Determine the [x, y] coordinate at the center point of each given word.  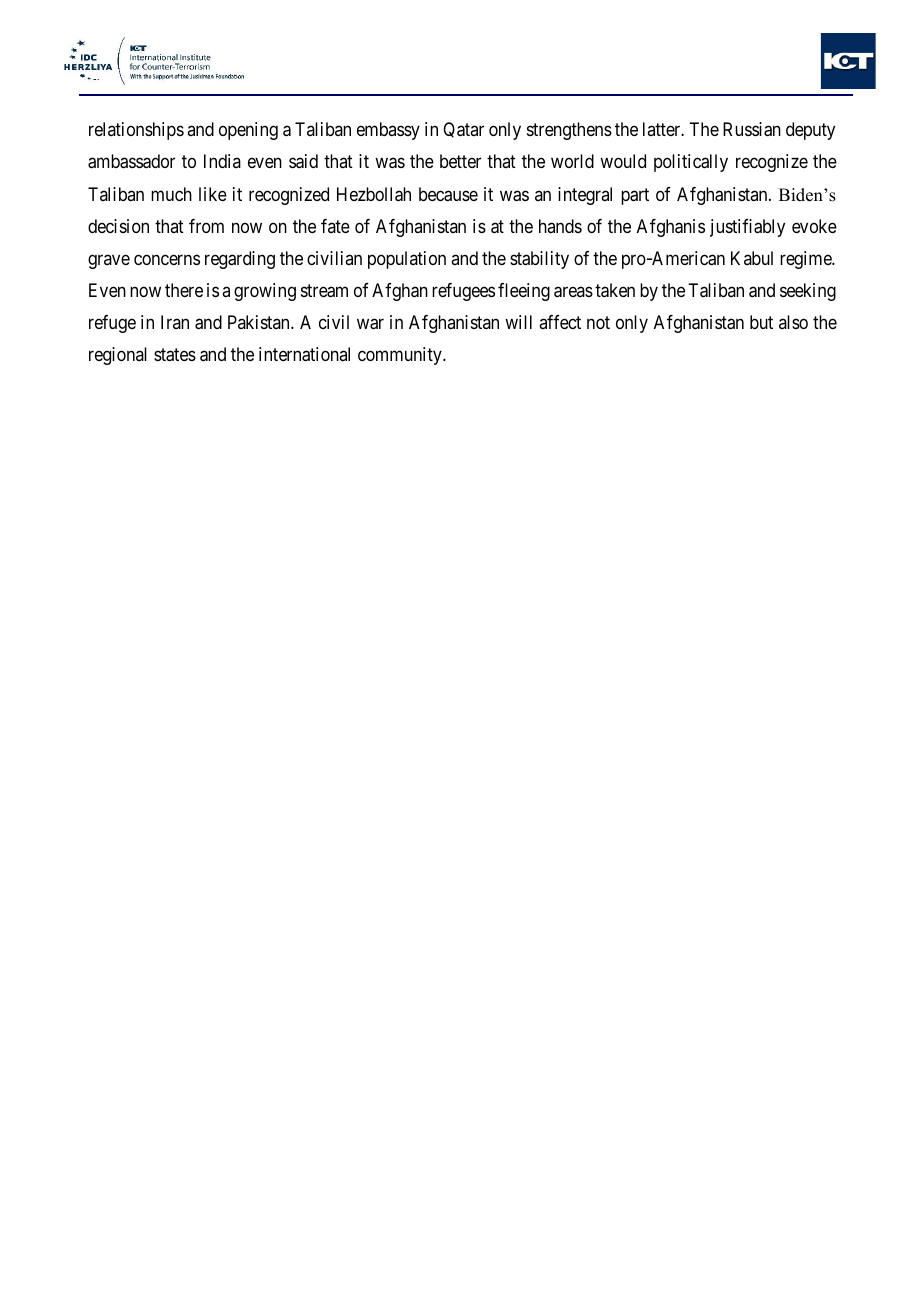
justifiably [747, 228]
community [401, 356]
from [206, 226]
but [761, 322]
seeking [808, 292]
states [175, 355]
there [184, 290]
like [213, 194]
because [448, 194]
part [635, 196]
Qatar [463, 130]
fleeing [524, 292]
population [407, 260]
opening [248, 131]
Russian [752, 129]
